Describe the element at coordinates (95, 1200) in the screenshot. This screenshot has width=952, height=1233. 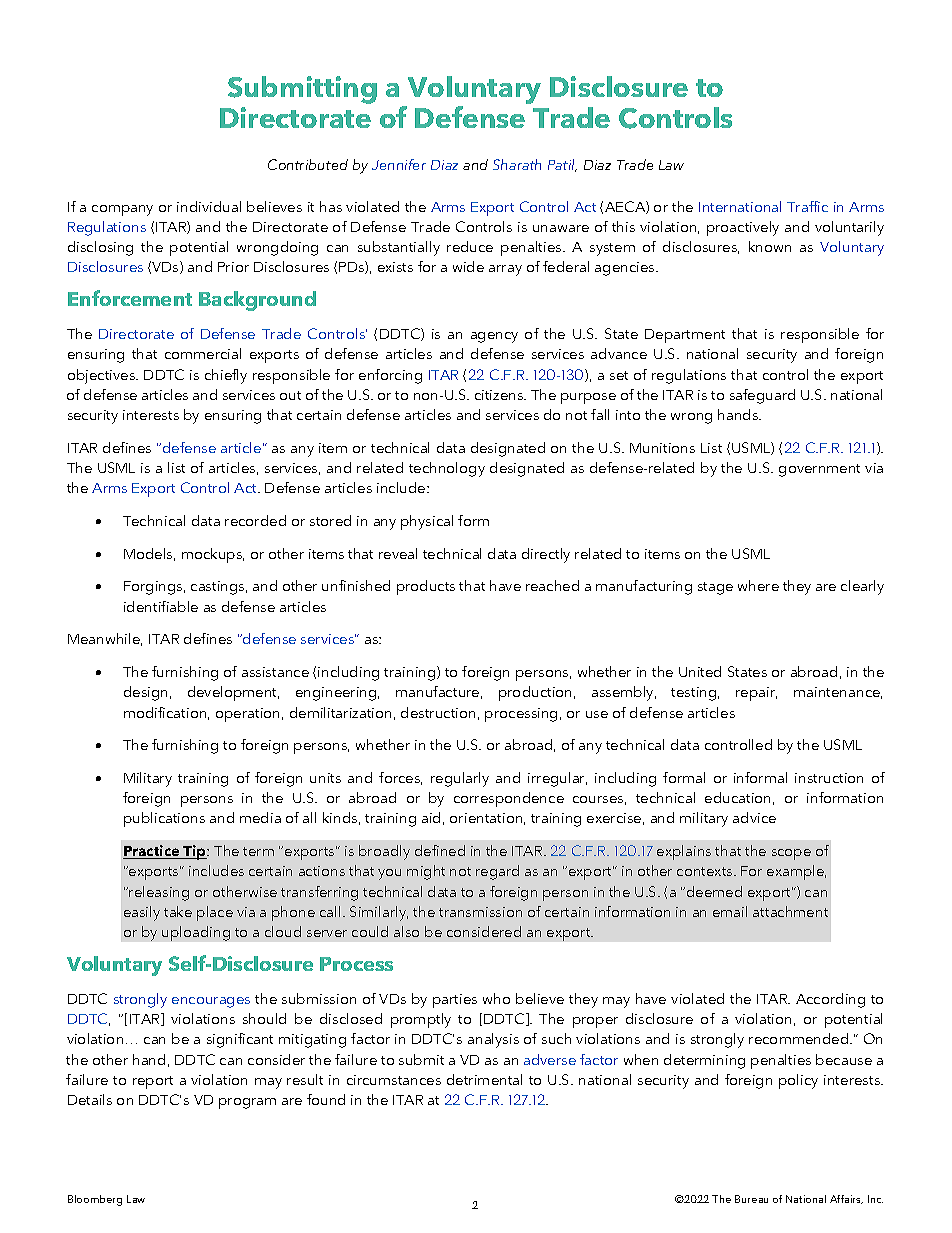
I see `Bloomberg` at that location.
